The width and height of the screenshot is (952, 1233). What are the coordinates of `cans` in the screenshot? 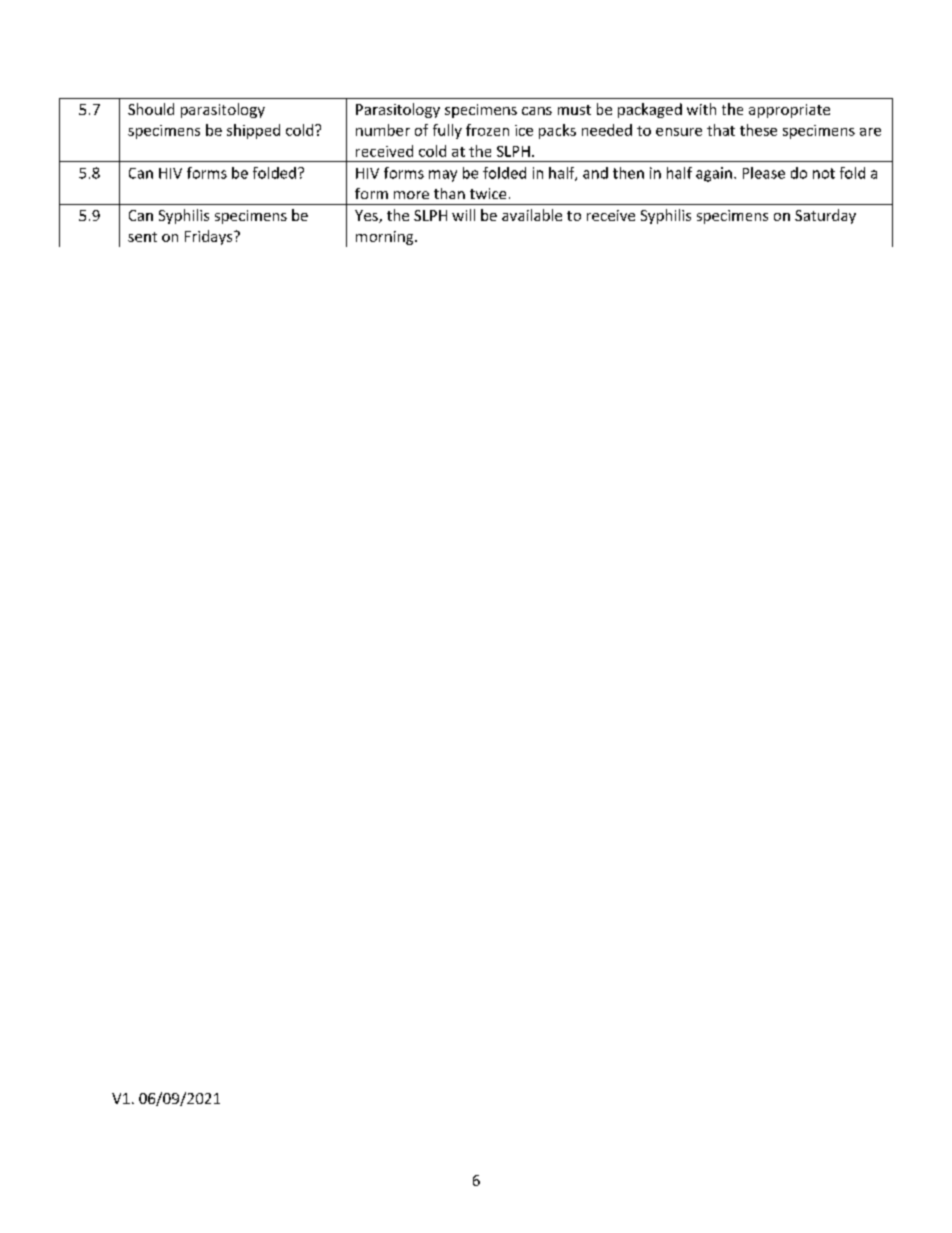 It's located at (537, 111).
